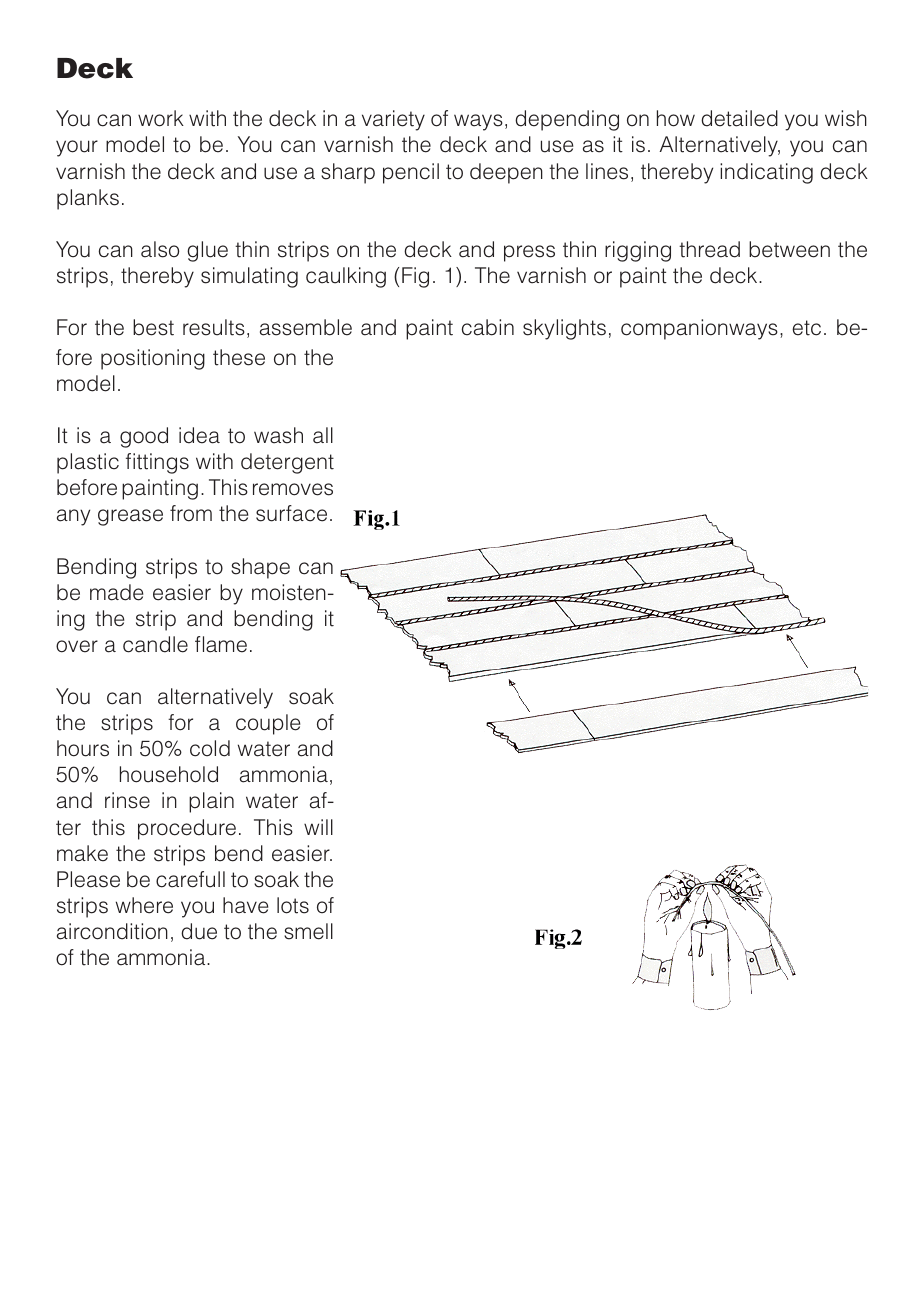  I want to click on from, so click(191, 513).
